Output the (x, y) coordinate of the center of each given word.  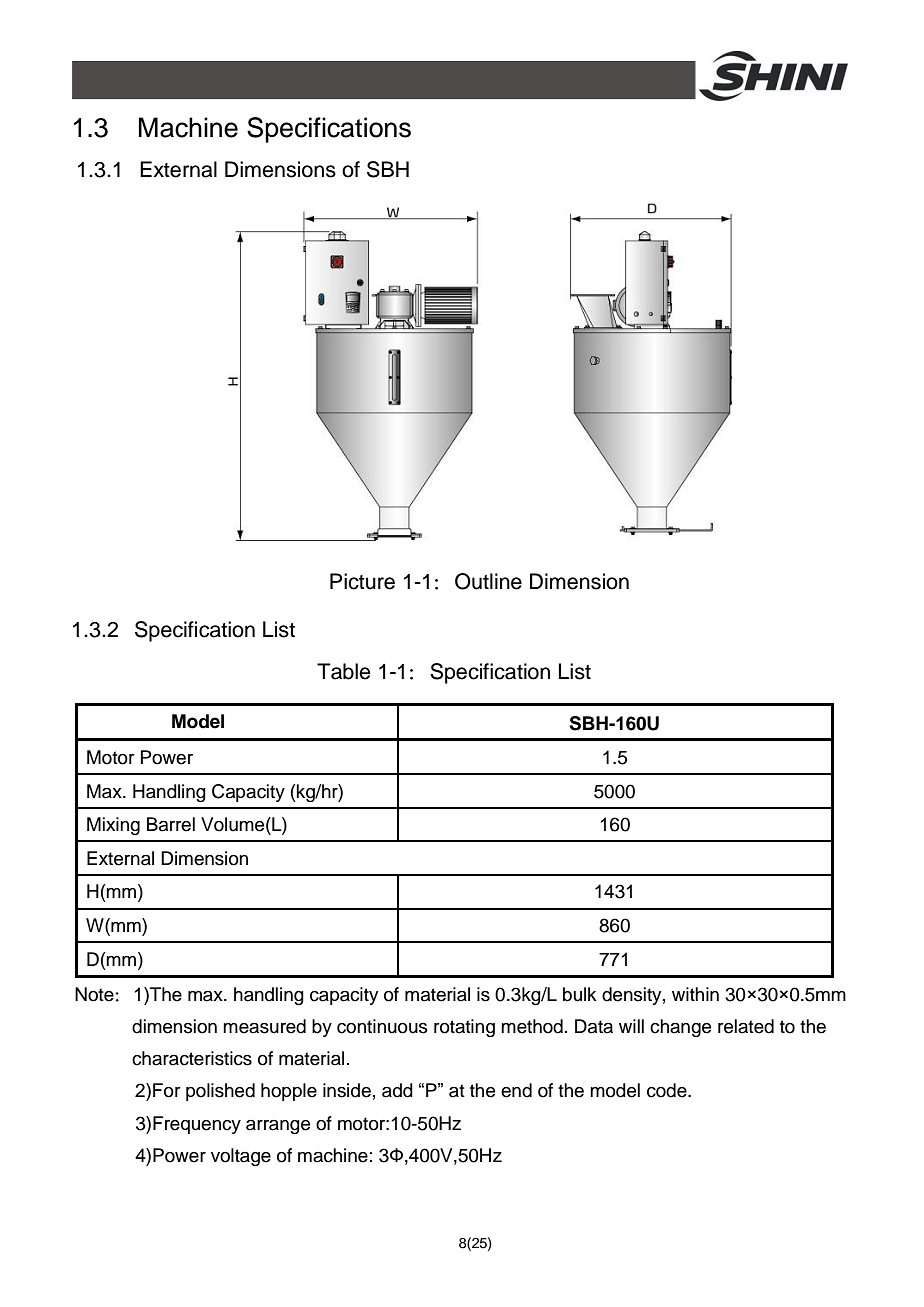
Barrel (171, 824)
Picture (362, 581)
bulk (580, 994)
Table (343, 671)
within (695, 994)
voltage (241, 1157)
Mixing (113, 826)
